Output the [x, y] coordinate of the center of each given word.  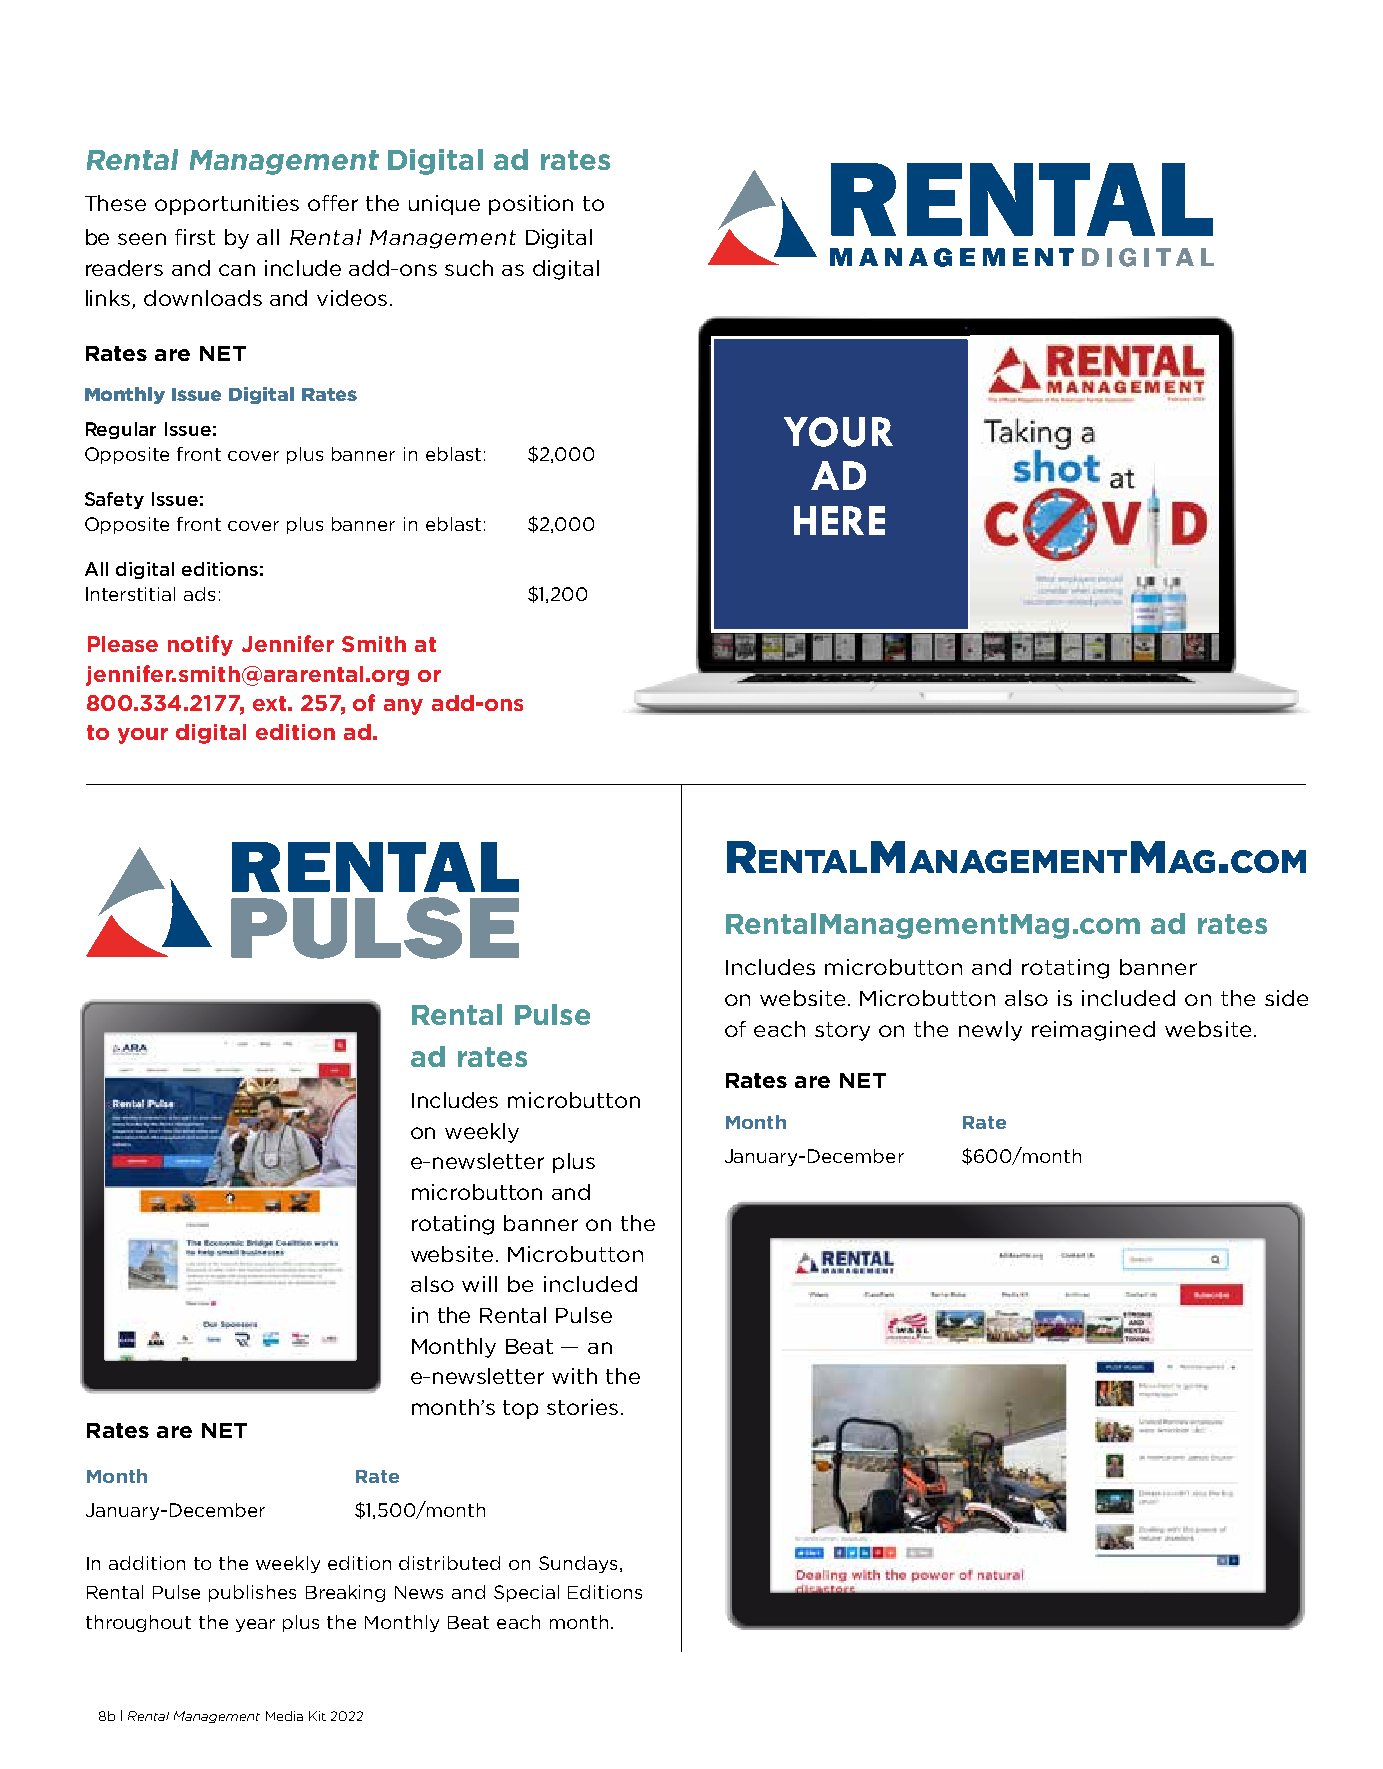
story [842, 1031]
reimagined [1093, 1031]
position [531, 205]
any [403, 707]
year [255, 1625]
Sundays [578, 1564]
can [237, 270]
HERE [839, 520]
